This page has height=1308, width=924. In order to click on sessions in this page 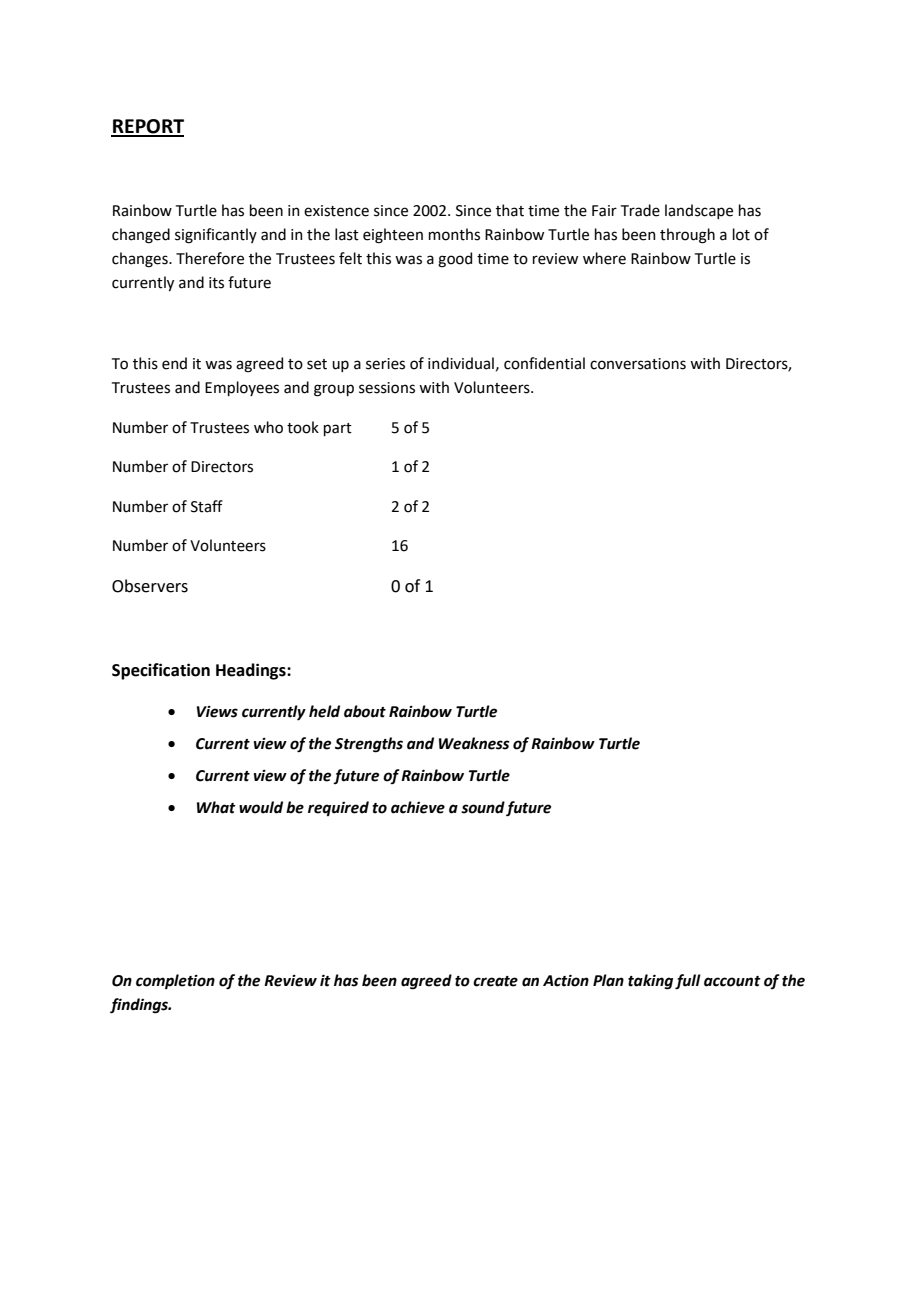, I will do `click(387, 388)`.
